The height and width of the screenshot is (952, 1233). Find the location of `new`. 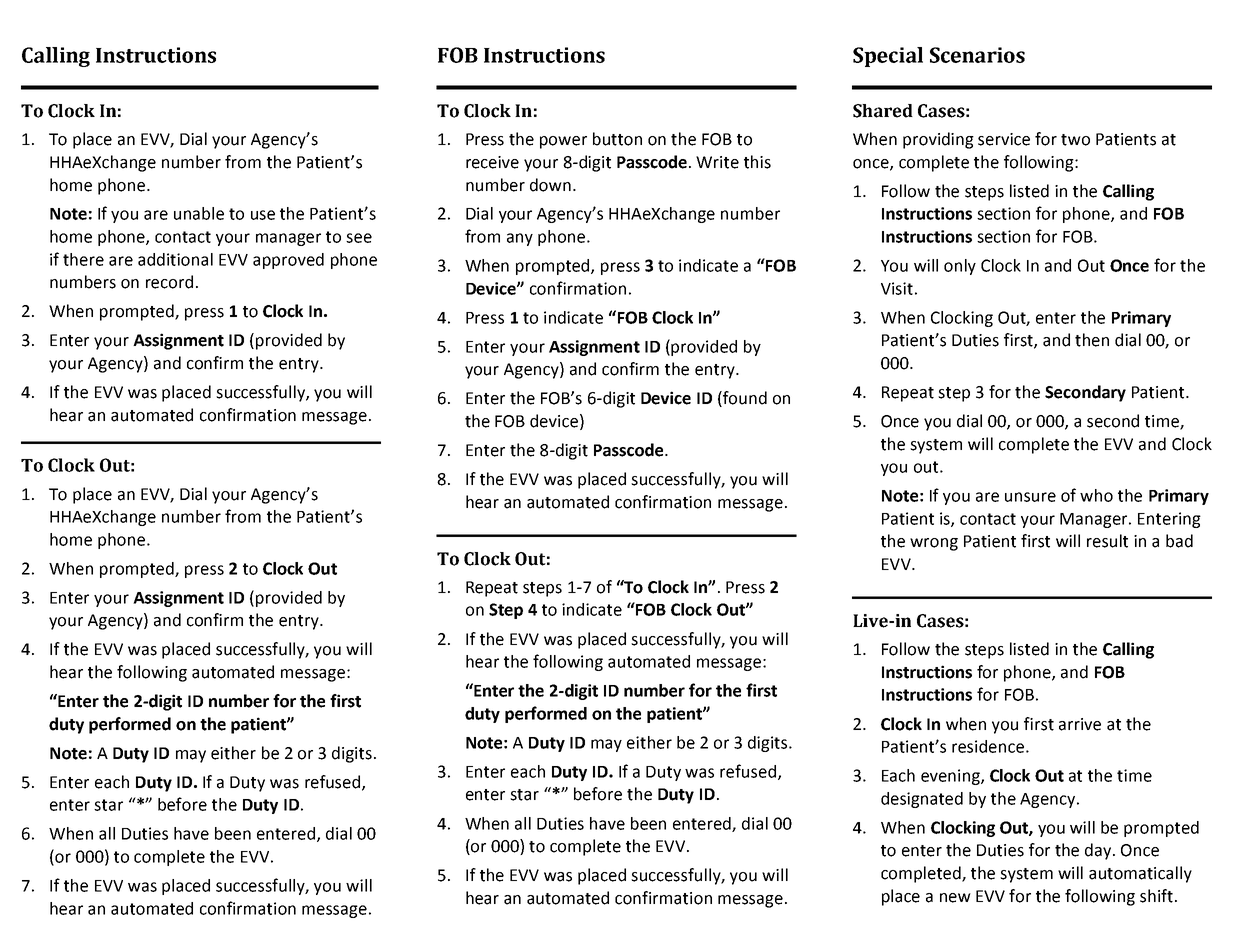

new is located at coordinates (955, 898).
